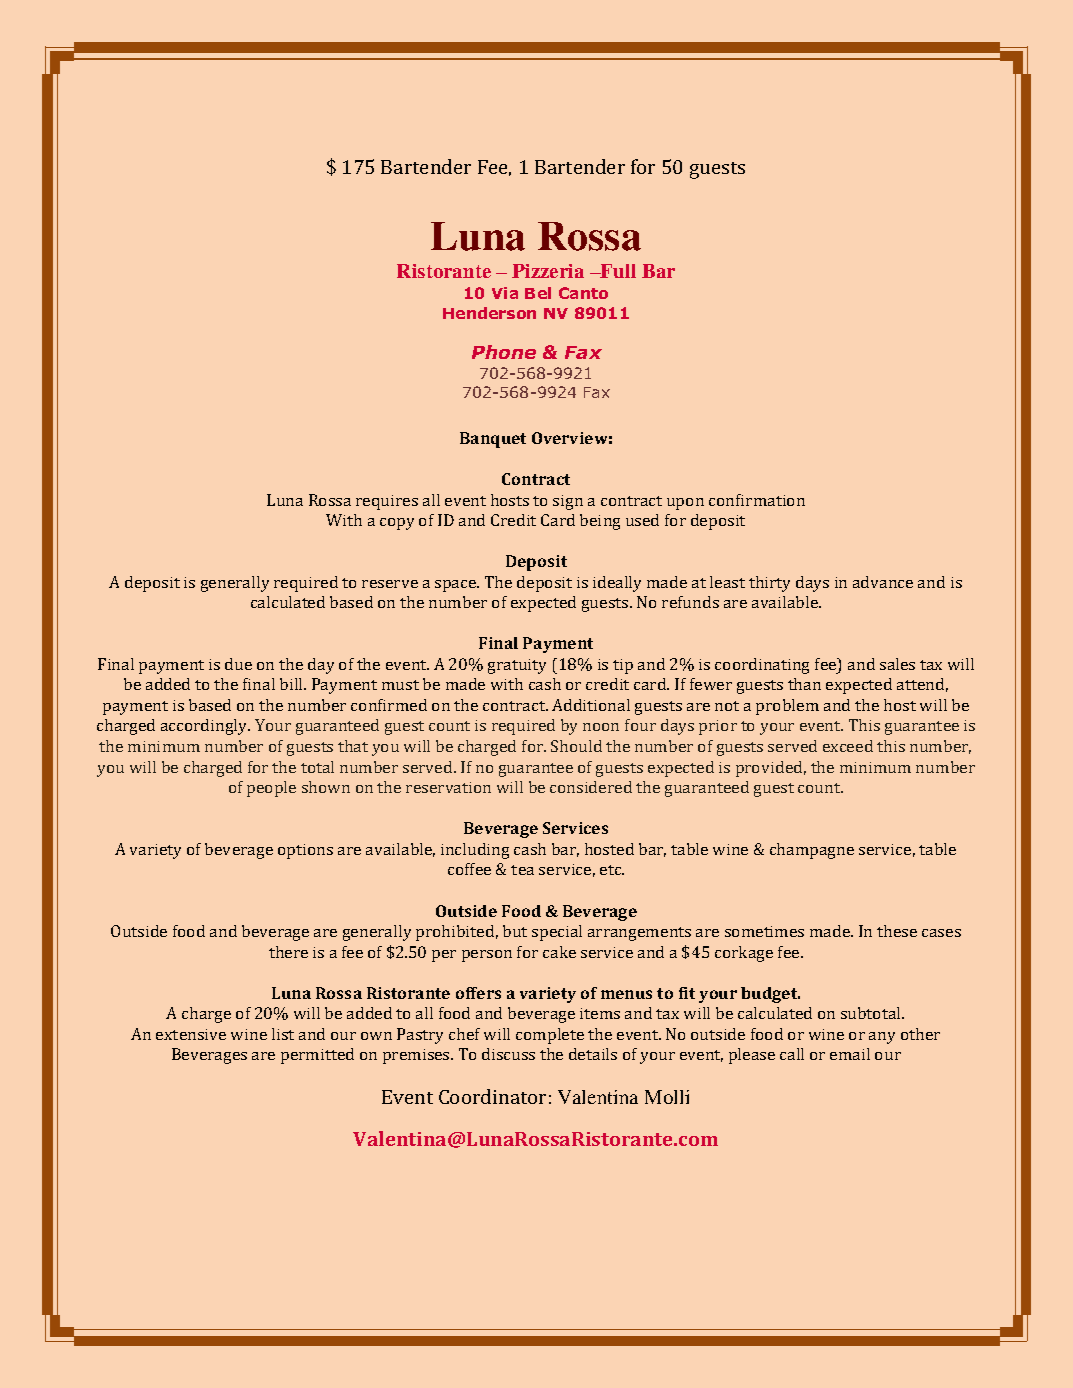 This screenshot has width=1073, height=1388. I want to click on permitted, so click(317, 1056).
